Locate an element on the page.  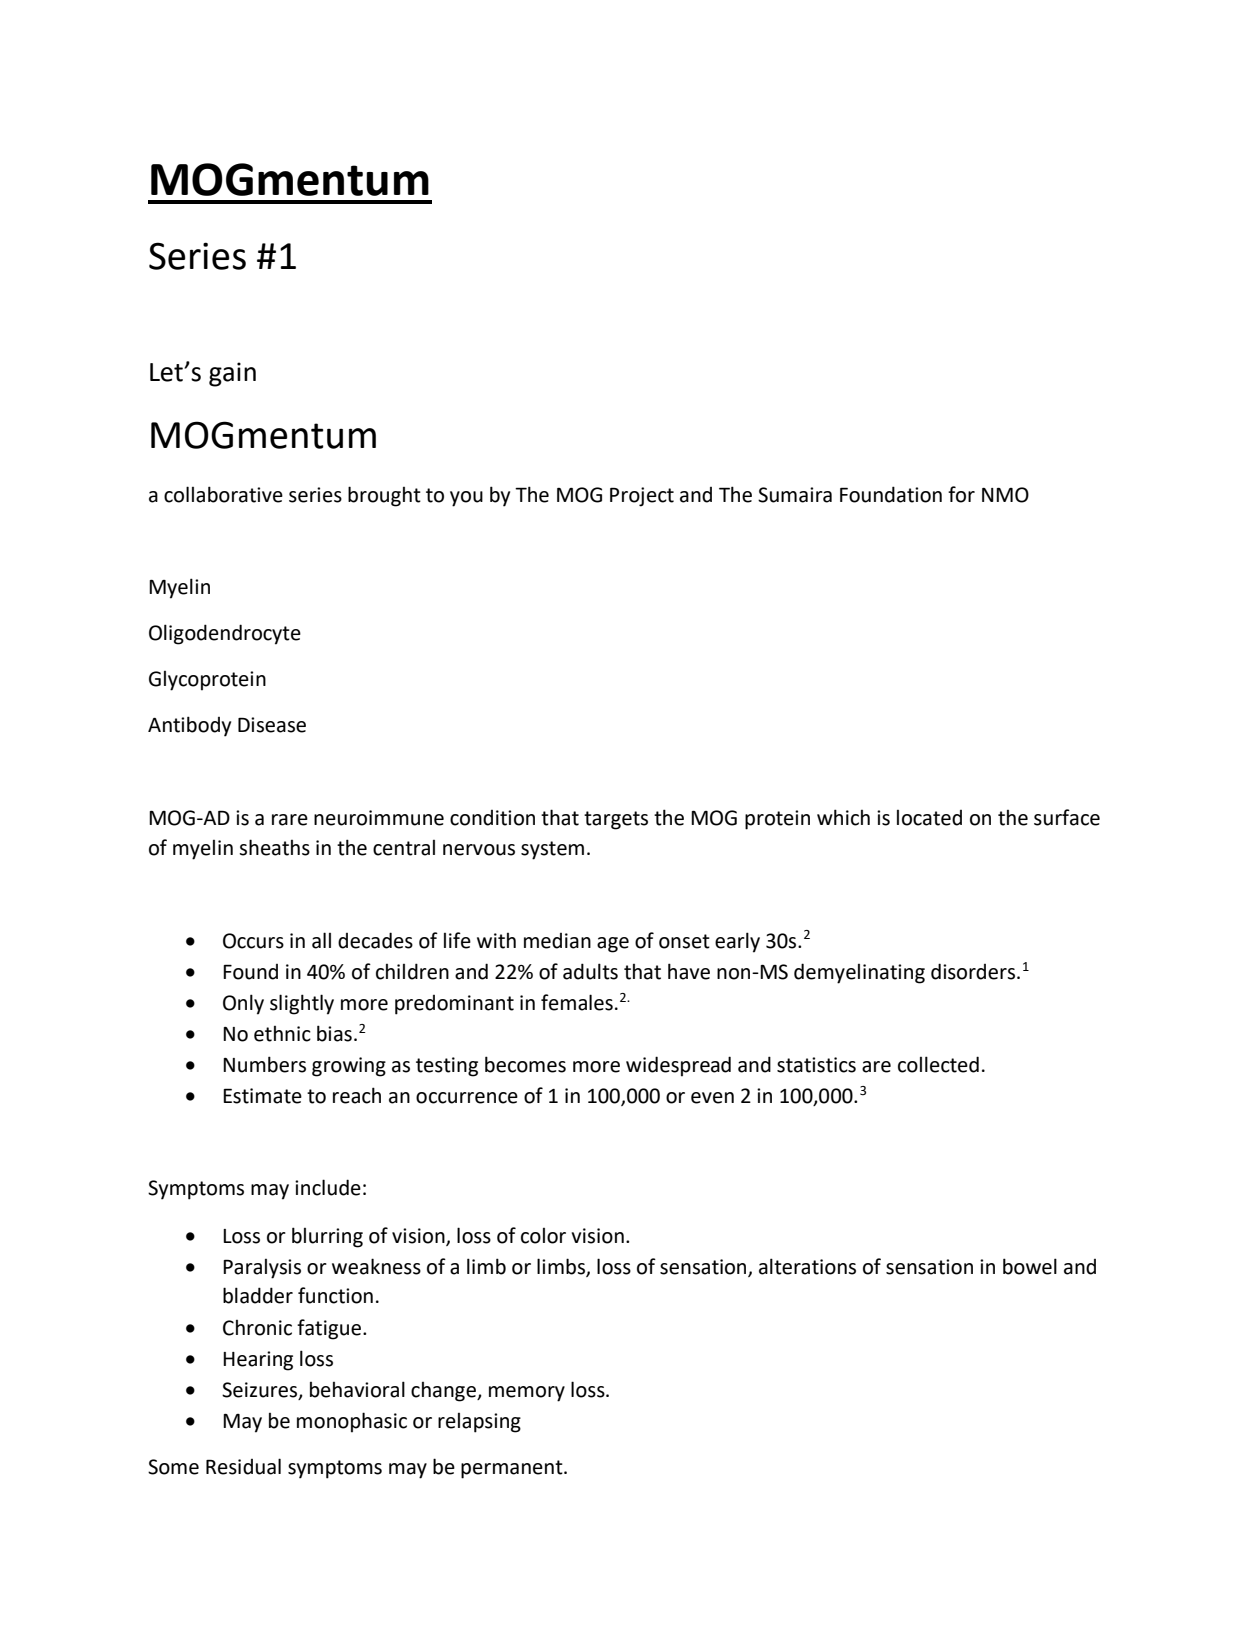
Project is located at coordinates (642, 497).
